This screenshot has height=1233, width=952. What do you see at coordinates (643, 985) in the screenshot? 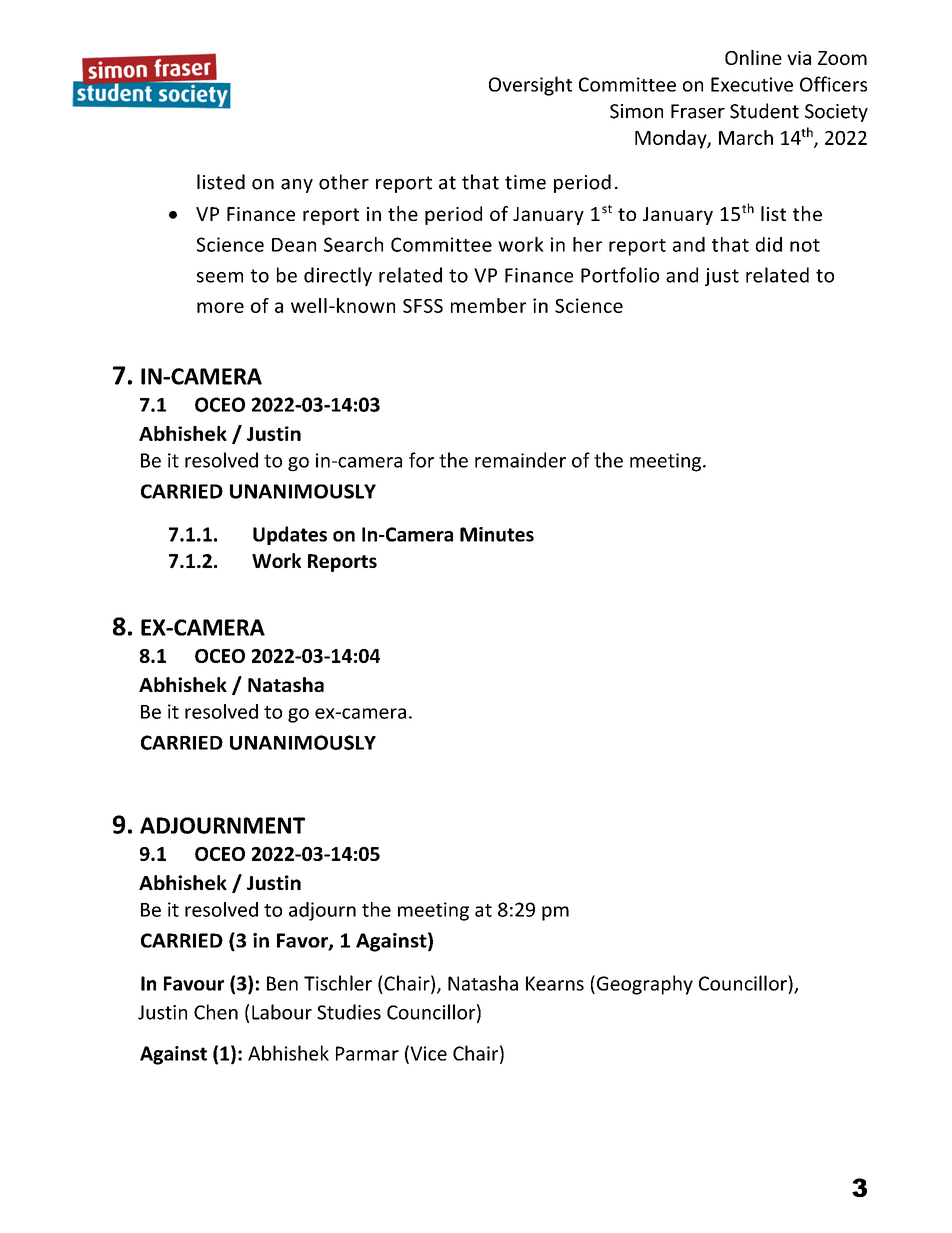
I see `Geography` at bounding box center [643, 985].
